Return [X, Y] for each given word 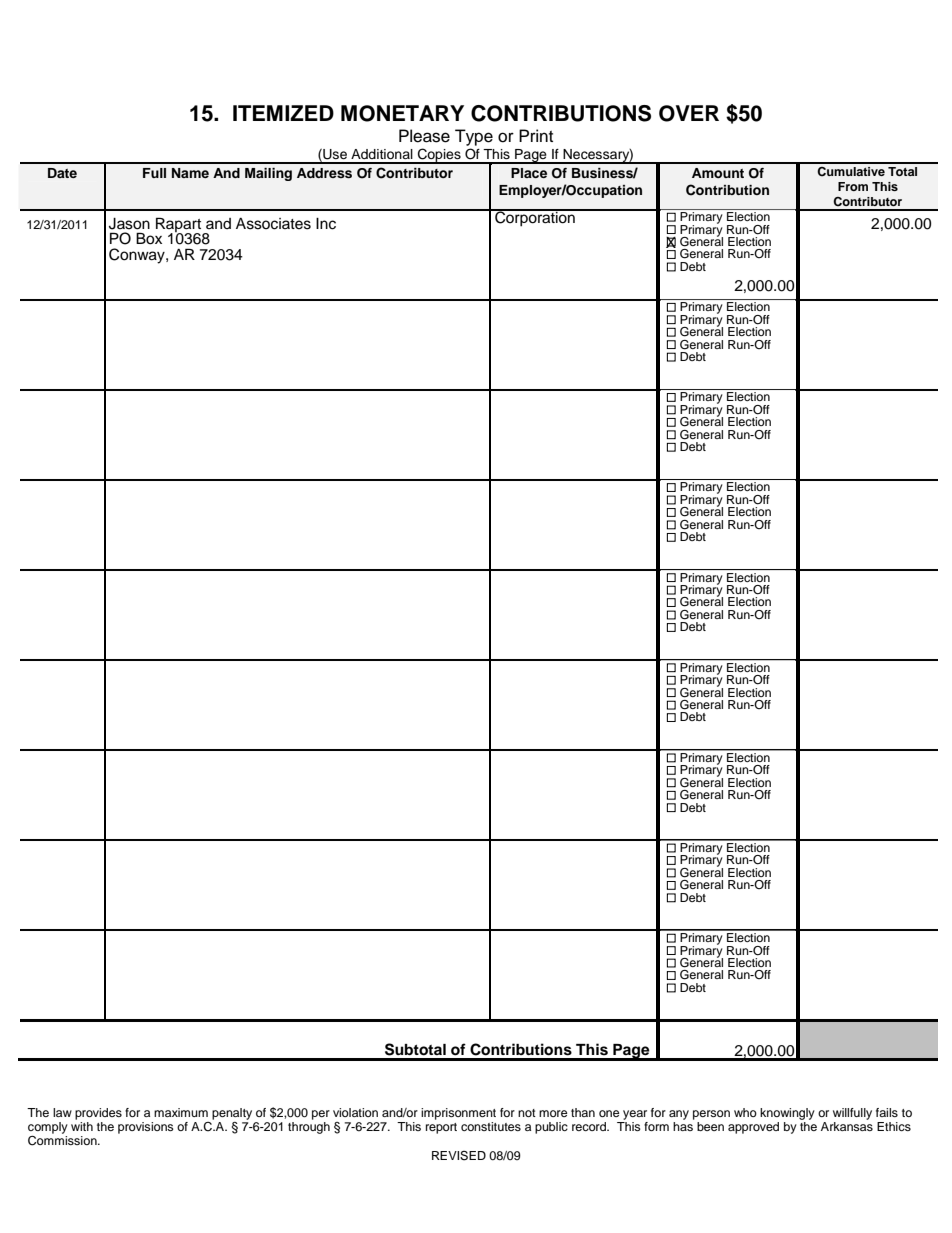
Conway [138, 256]
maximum [181, 1112]
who [745, 1112]
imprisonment [458, 1114]
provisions [146, 1128]
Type [474, 137]
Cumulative [851, 172]
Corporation [535, 217]
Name [190, 173]
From [853, 186]
